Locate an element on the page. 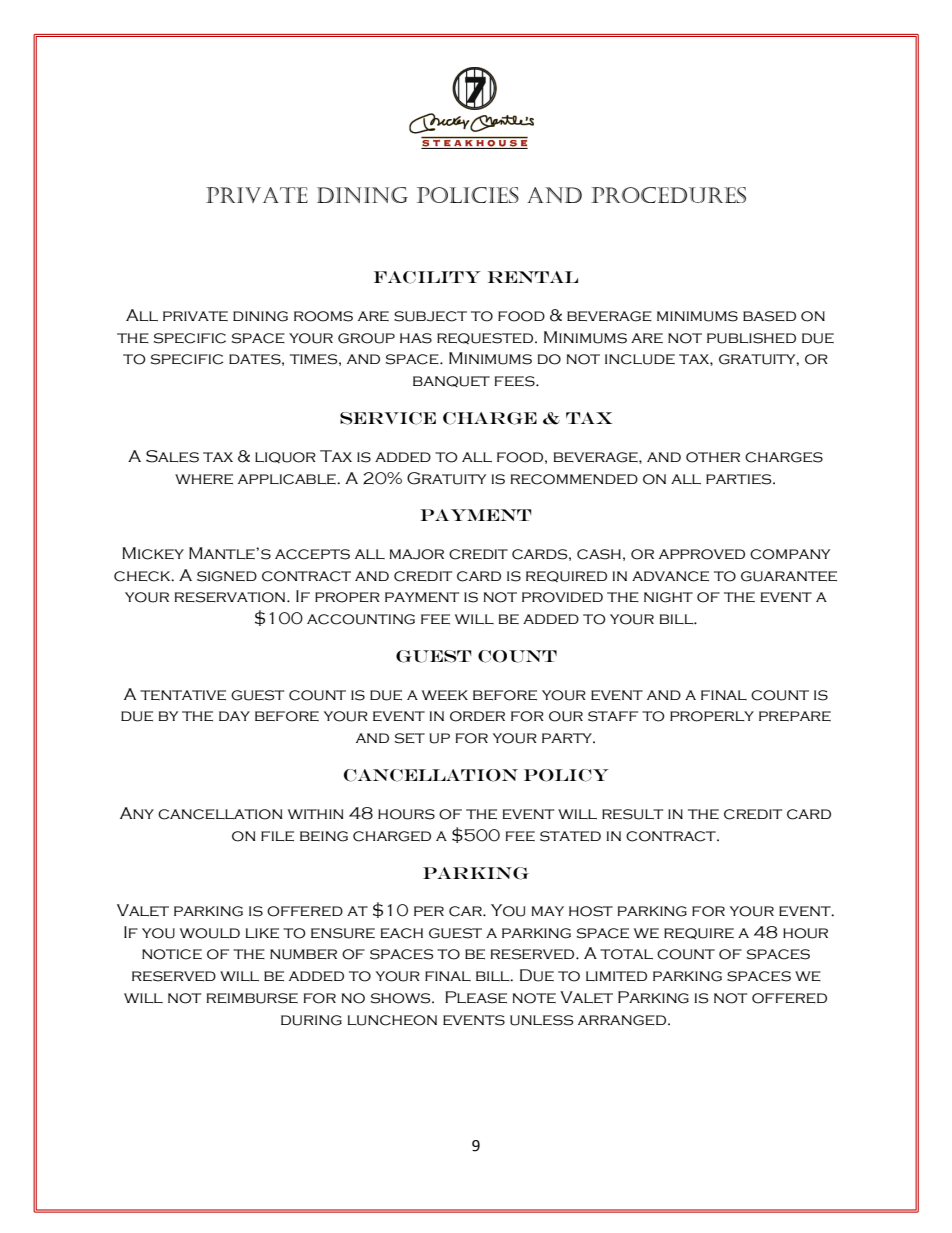  published is located at coordinates (751, 338).
